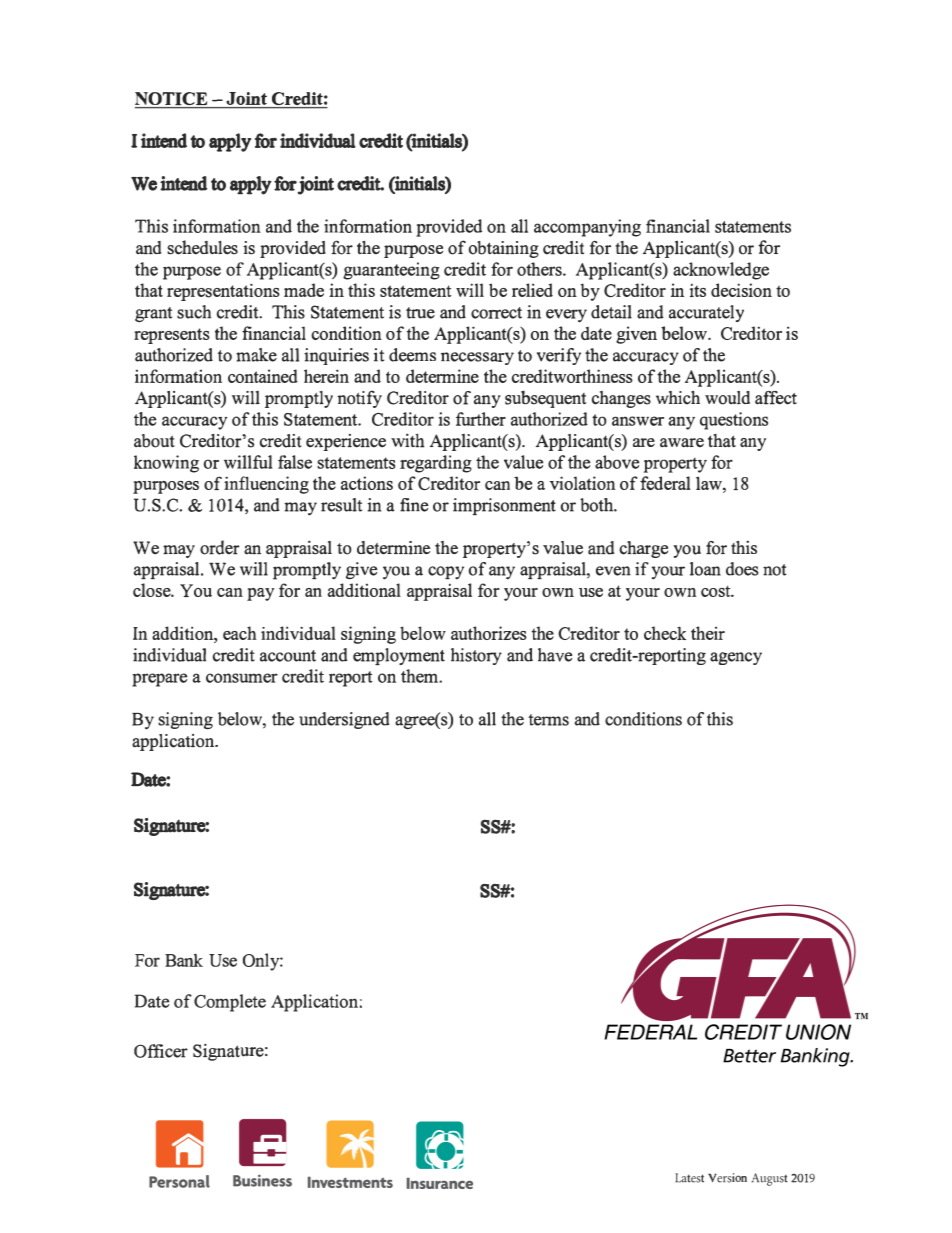 The image size is (952, 1233). Describe the element at coordinates (736, 658) in the page. I see `agency` at that location.
